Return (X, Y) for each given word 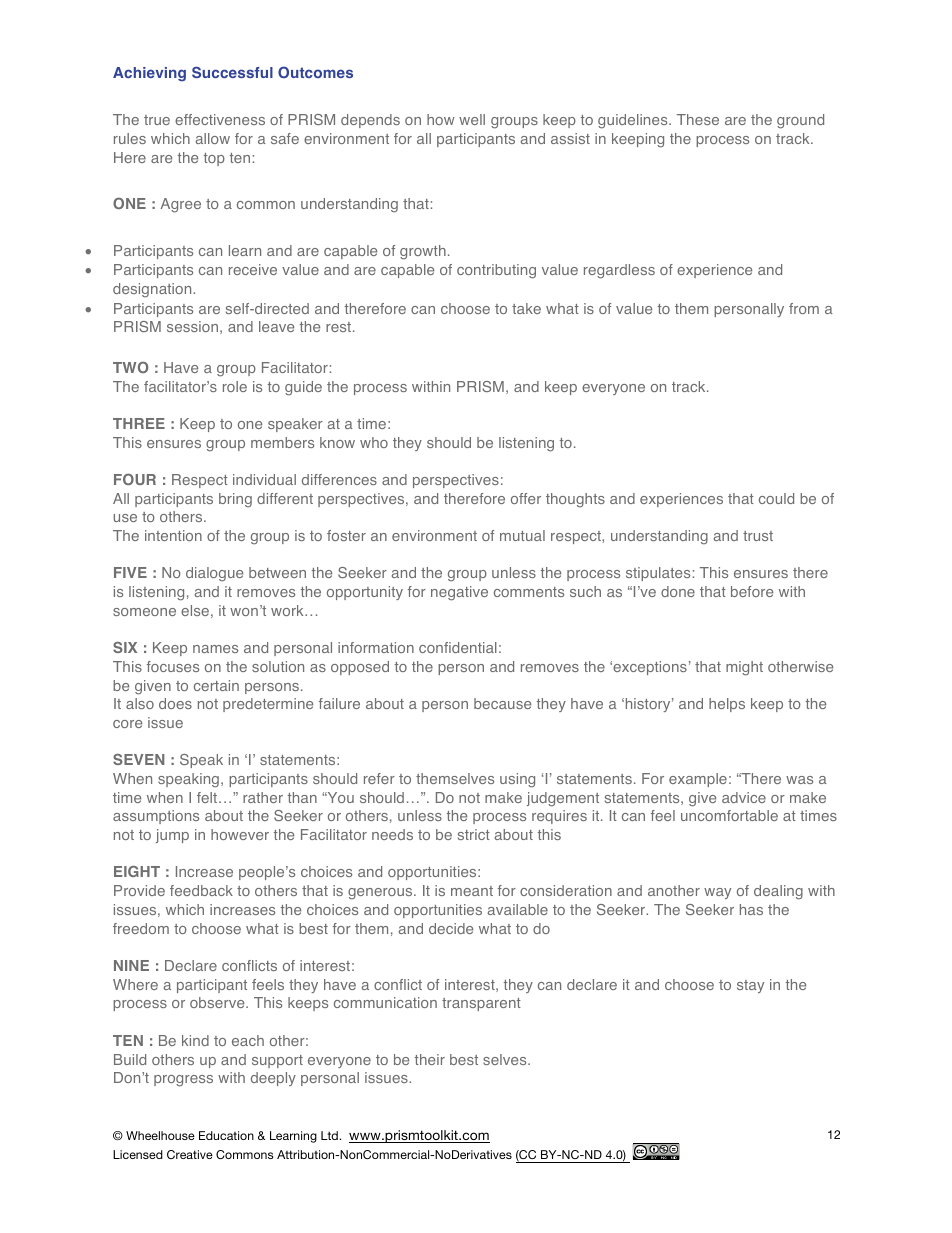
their (430, 1059)
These (698, 119)
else (195, 610)
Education (226, 1135)
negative (459, 593)
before (752, 591)
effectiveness (220, 119)
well (472, 119)
